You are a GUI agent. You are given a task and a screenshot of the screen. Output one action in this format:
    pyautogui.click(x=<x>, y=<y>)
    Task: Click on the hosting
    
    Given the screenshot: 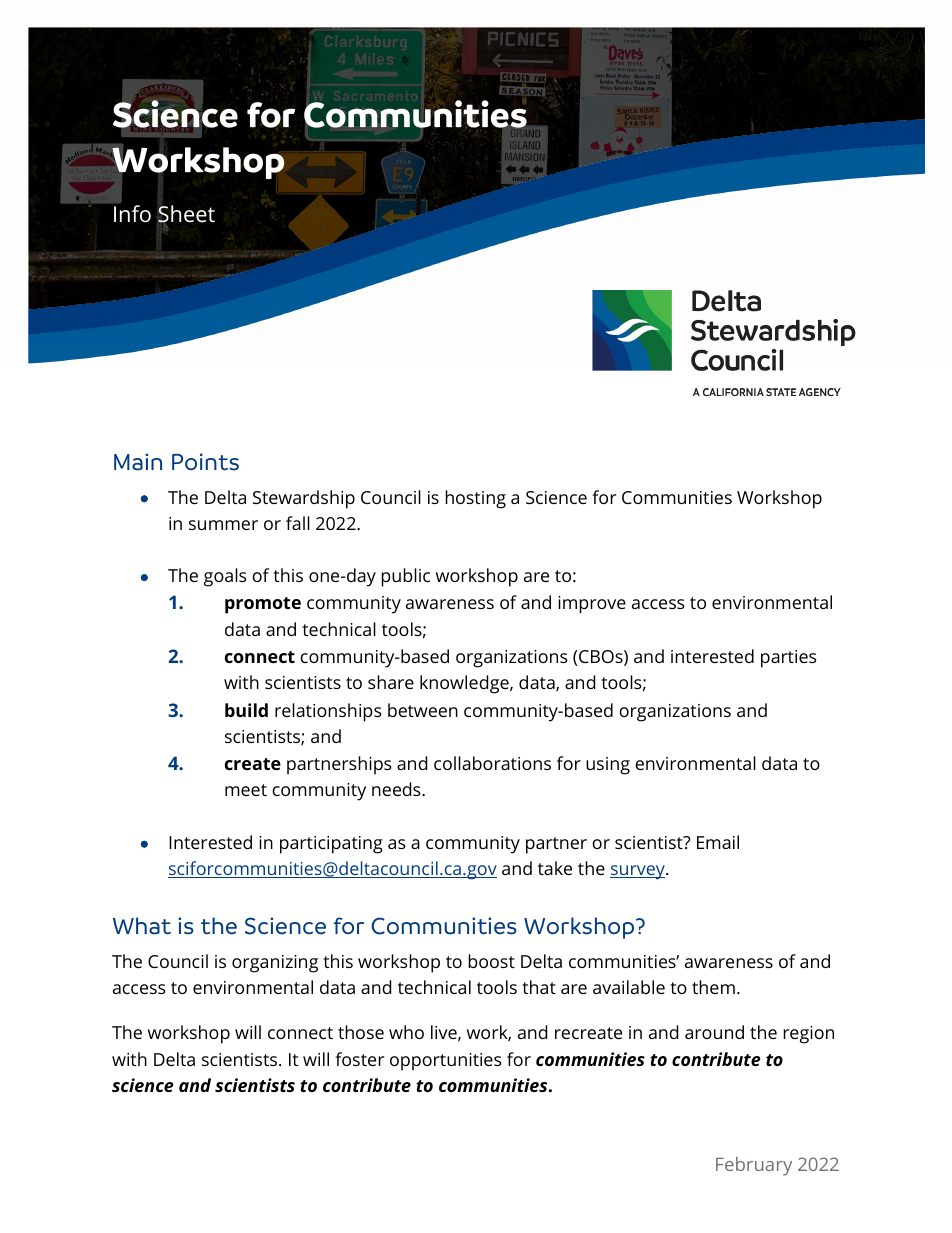 What is the action you would take?
    pyautogui.click(x=475, y=499)
